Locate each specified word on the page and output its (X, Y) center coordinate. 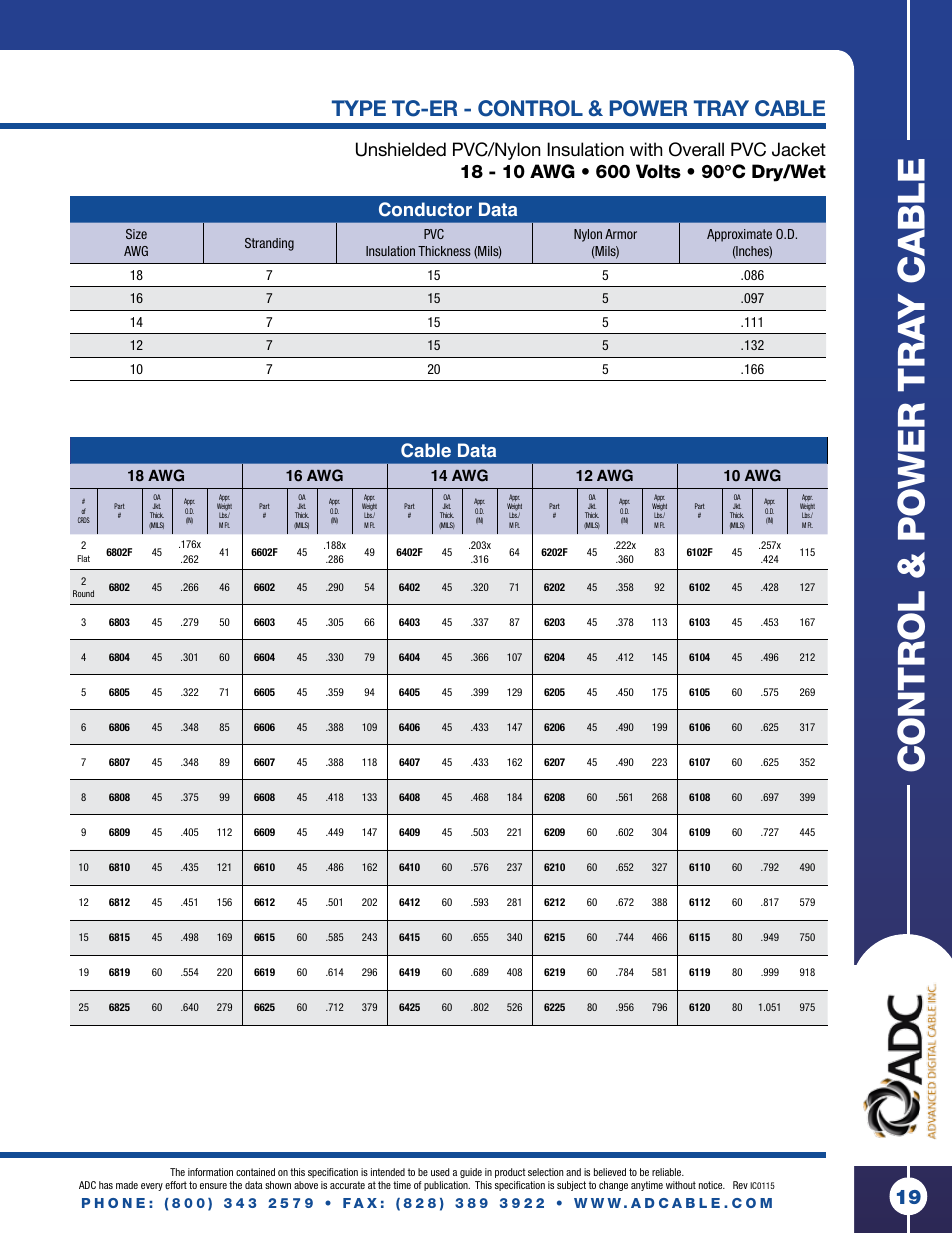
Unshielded (401, 149)
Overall (696, 149)
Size (136, 234)
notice (712, 1185)
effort (176, 1185)
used (440, 1172)
